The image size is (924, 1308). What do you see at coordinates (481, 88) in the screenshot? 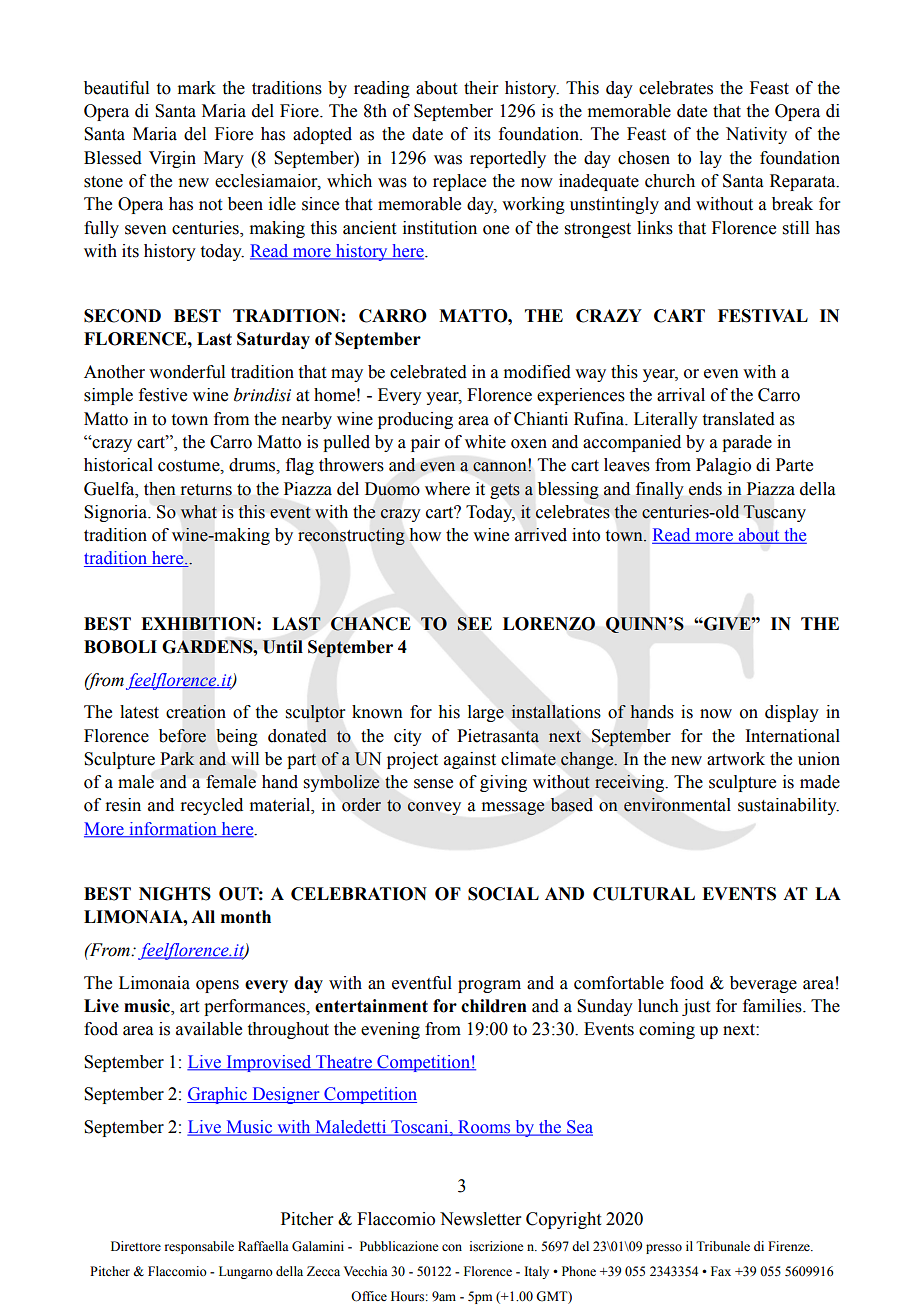
I see `their` at bounding box center [481, 88].
